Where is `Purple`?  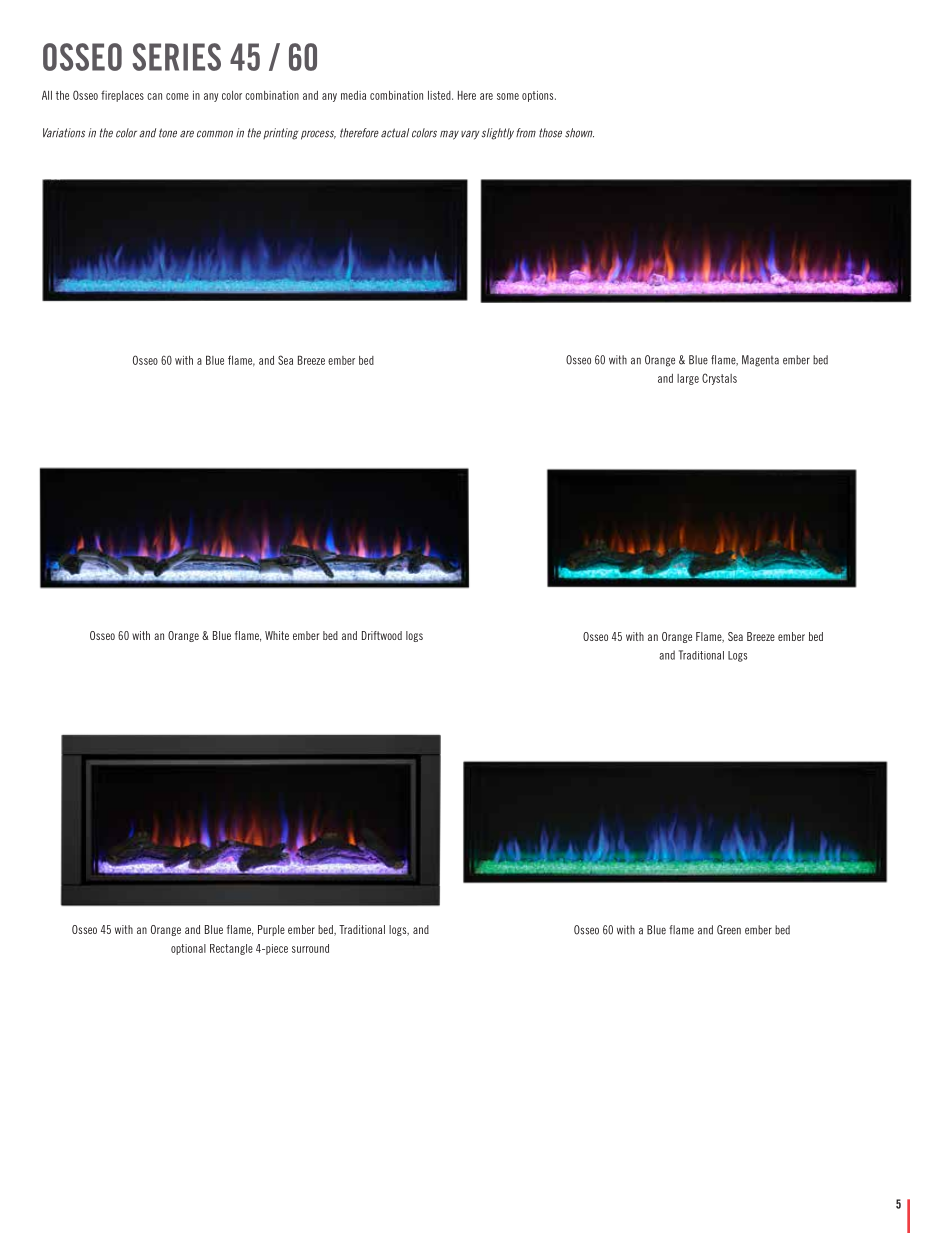 Purple is located at coordinates (271, 930).
